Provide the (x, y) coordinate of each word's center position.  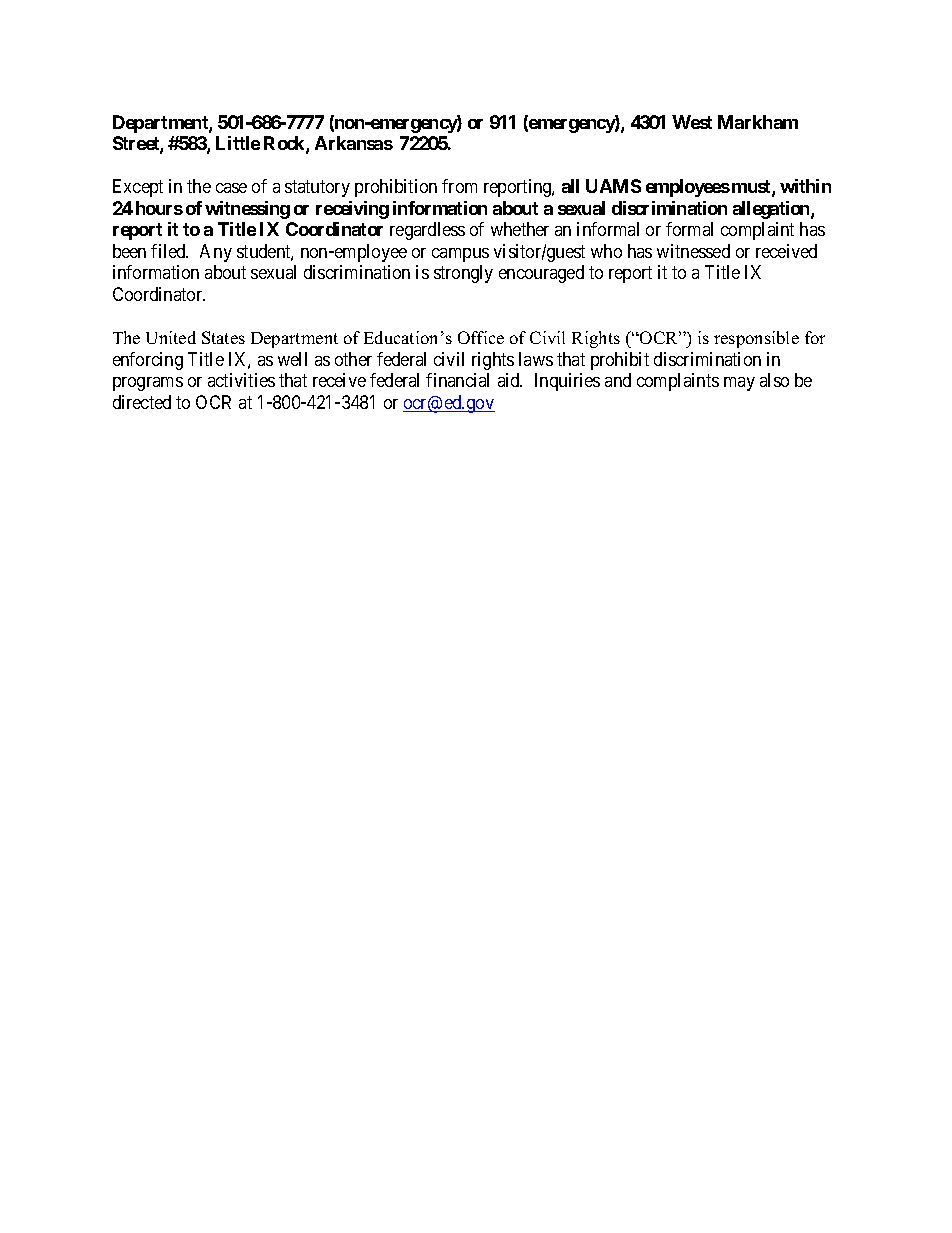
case (231, 188)
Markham (758, 122)
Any (216, 253)
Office (481, 337)
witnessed (693, 251)
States (223, 337)
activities (241, 380)
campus (460, 255)
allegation (772, 210)
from (459, 186)
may (739, 384)
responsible (756, 339)
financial (457, 380)
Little (238, 143)
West (692, 122)
